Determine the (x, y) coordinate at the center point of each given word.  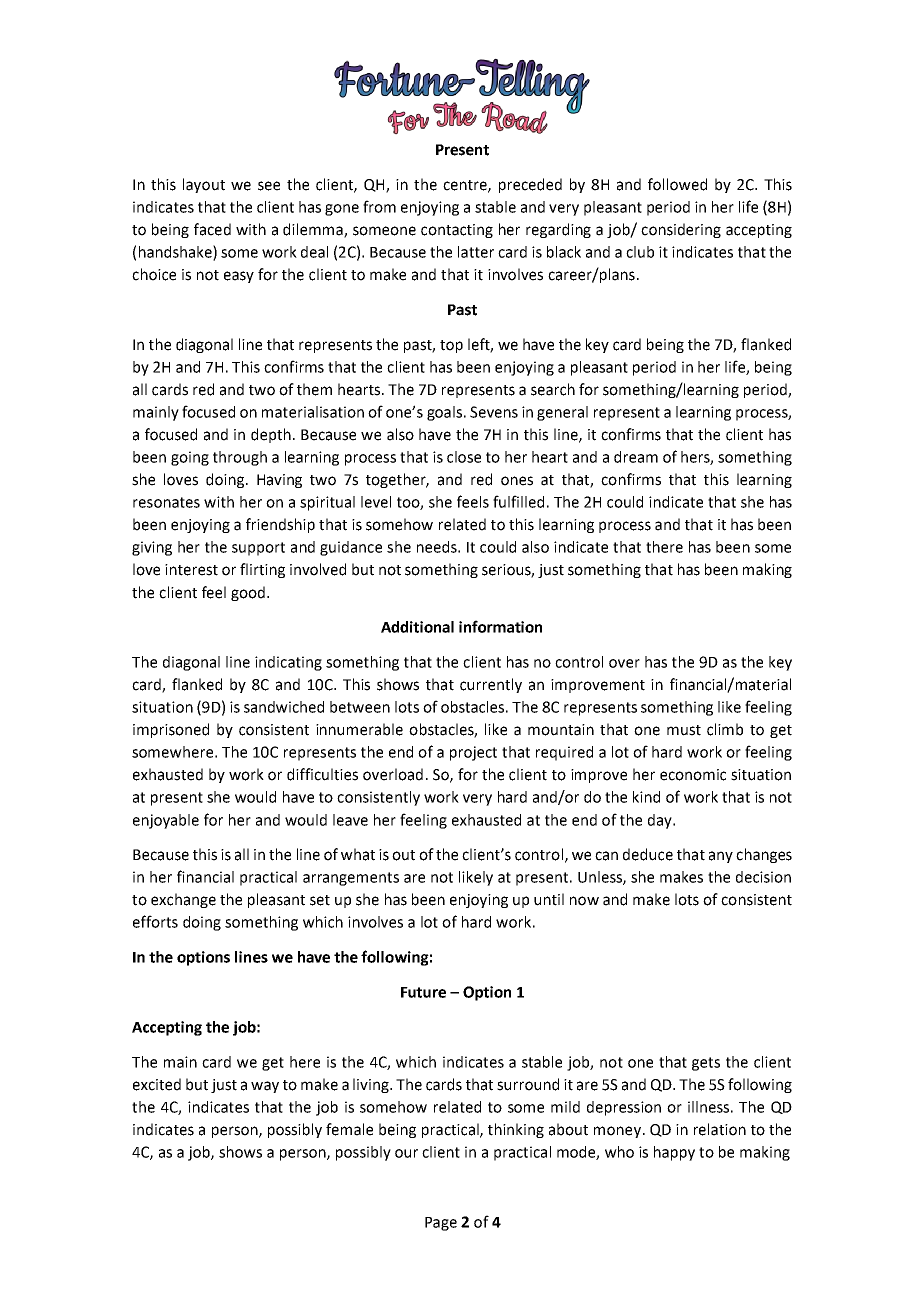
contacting (457, 231)
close (464, 457)
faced (212, 229)
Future (423, 992)
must (684, 730)
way (265, 1087)
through (240, 458)
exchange (183, 900)
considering (681, 230)
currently (491, 685)
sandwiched (284, 707)
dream (636, 457)
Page (441, 1224)
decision (763, 877)
